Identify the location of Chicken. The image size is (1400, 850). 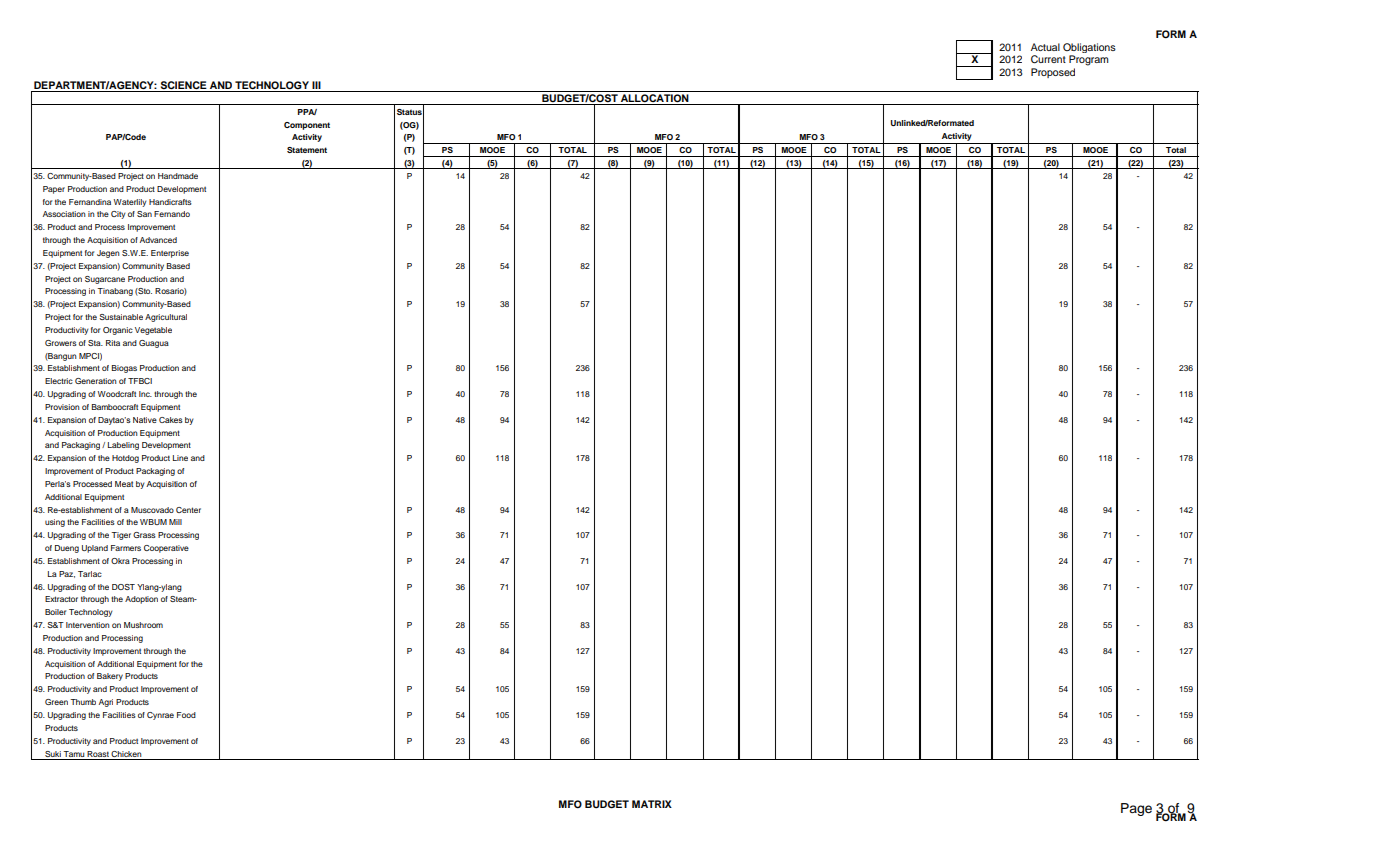
(126, 754).
